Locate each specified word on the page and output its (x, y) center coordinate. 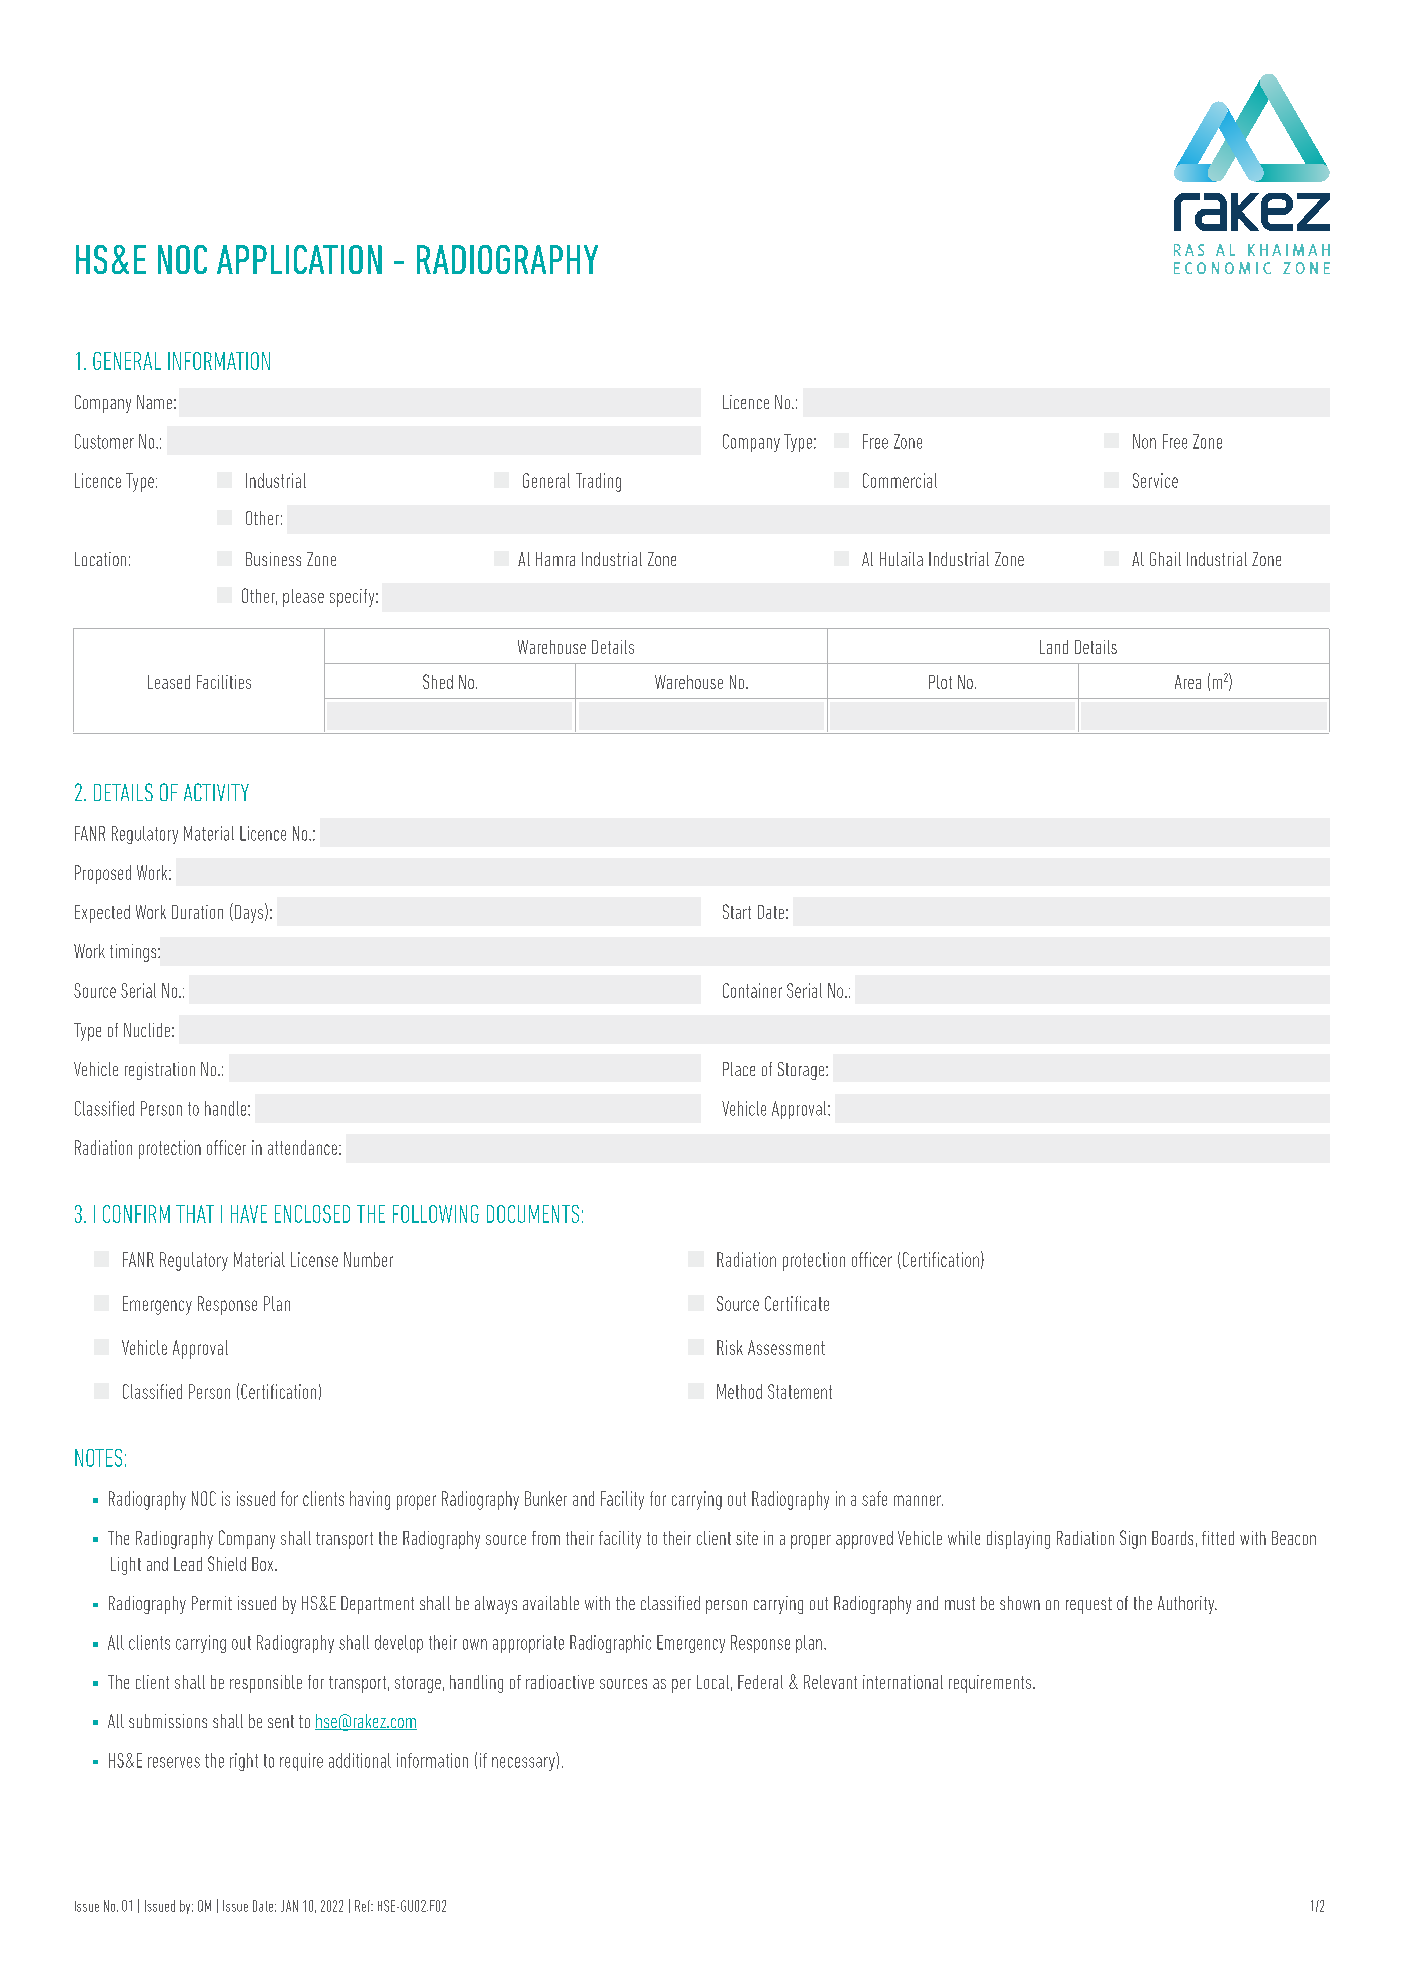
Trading (598, 482)
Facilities (224, 682)
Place (739, 1069)
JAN (289, 1906)
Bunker (546, 1498)
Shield (227, 1563)
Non (1144, 441)
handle (227, 1108)
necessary (523, 1764)
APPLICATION (299, 259)
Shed (438, 681)
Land (1054, 647)
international (903, 1682)
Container (752, 990)
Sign (1133, 1539)
